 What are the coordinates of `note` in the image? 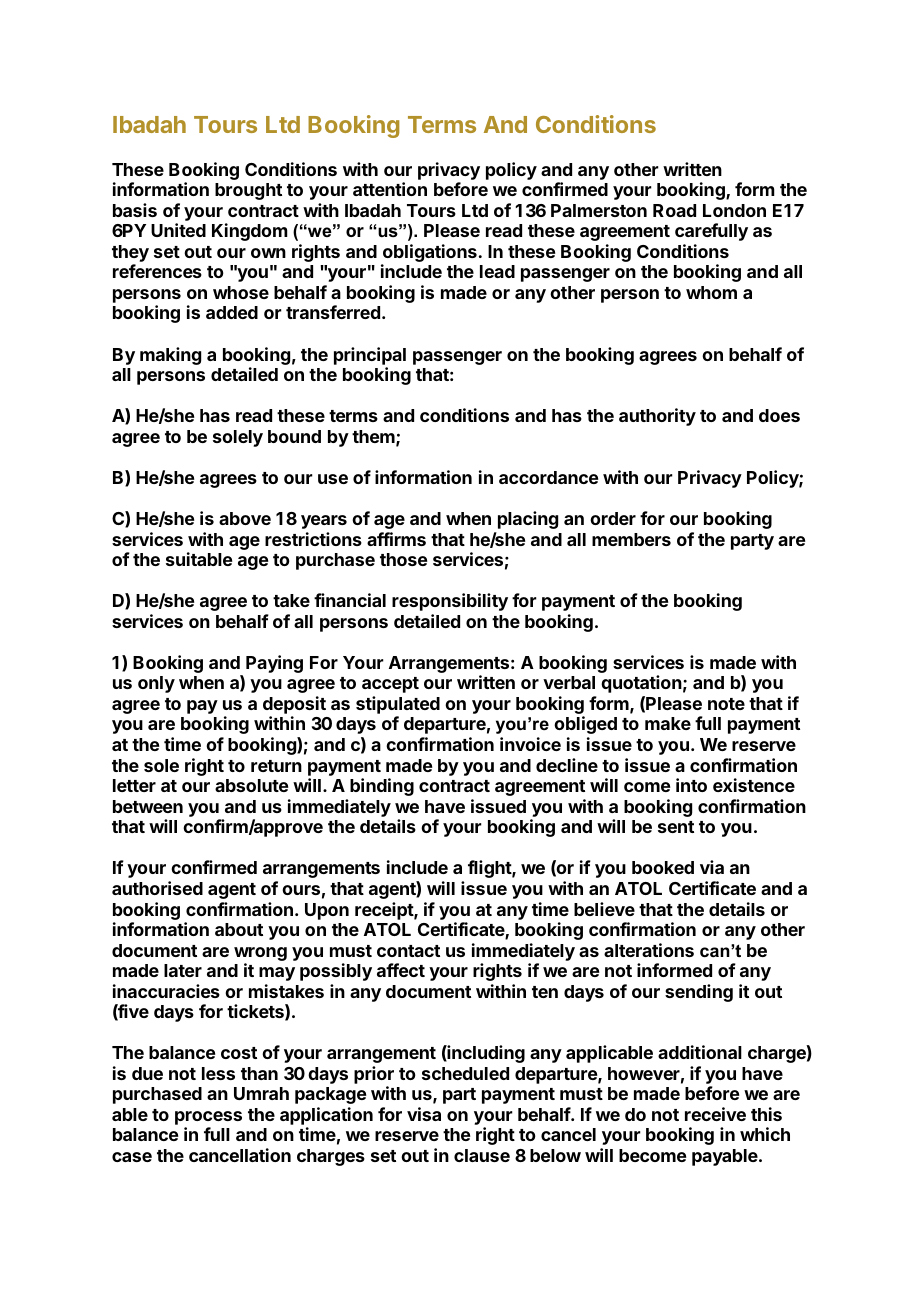 It's located at (726, 704).
